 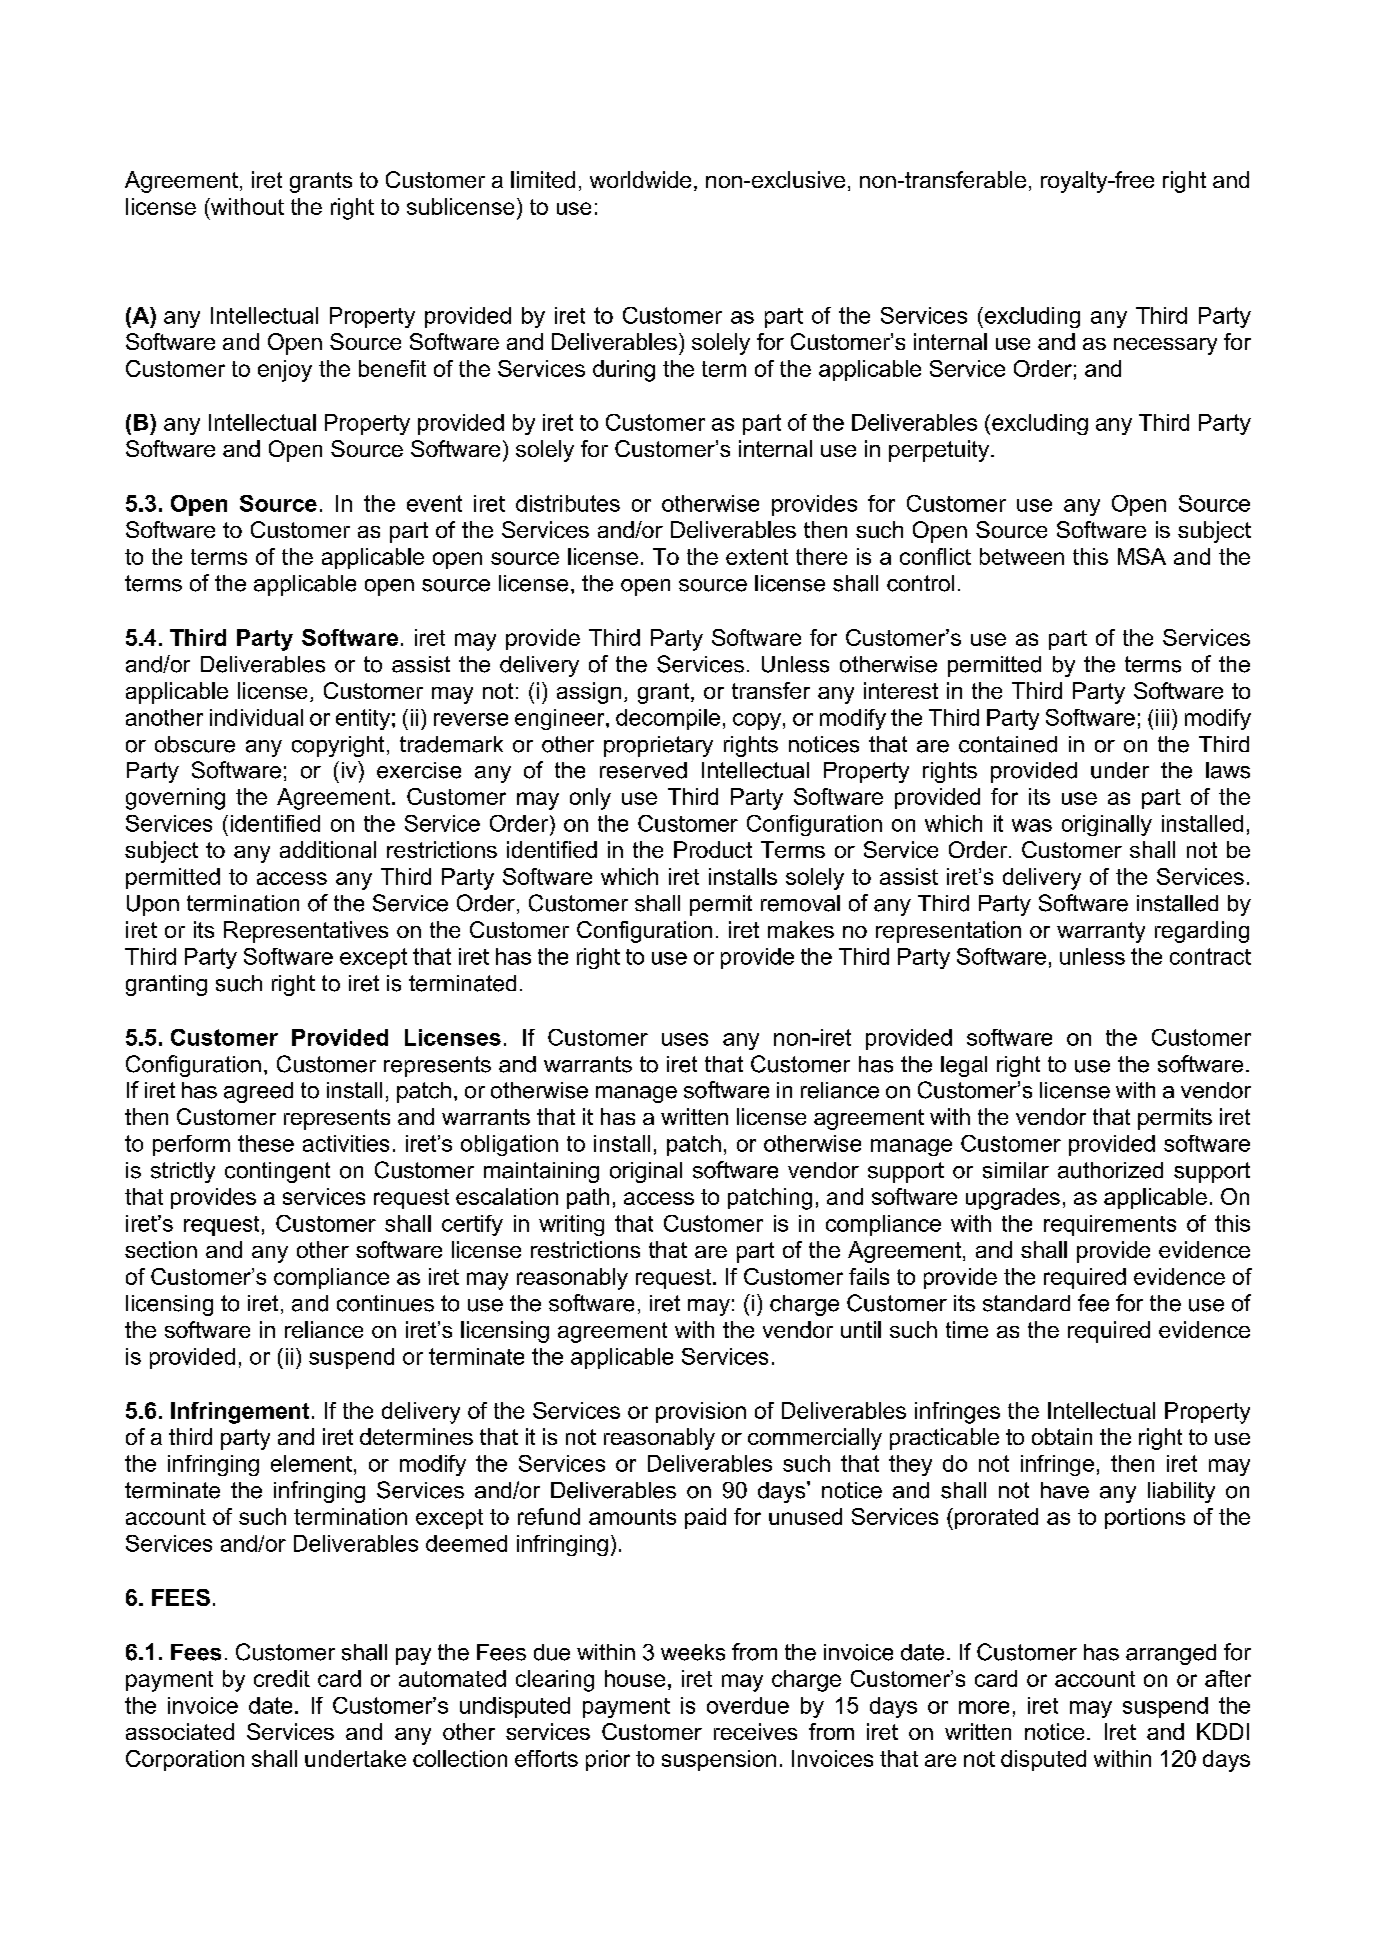 I want to click on overdue, so click(x=748, y=1705).
